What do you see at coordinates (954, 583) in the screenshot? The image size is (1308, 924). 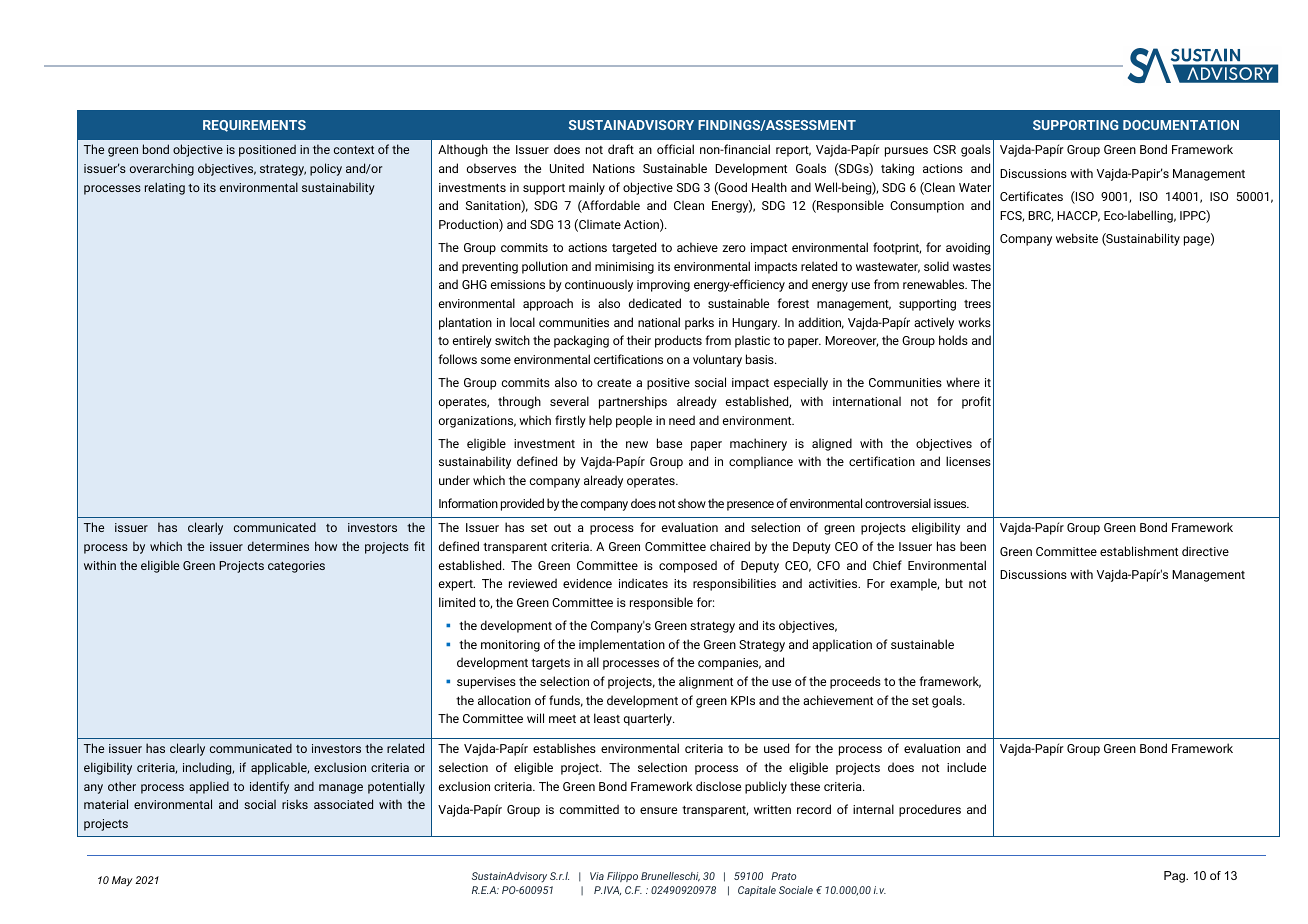 I see `but` at bounding box center [954, 583].
